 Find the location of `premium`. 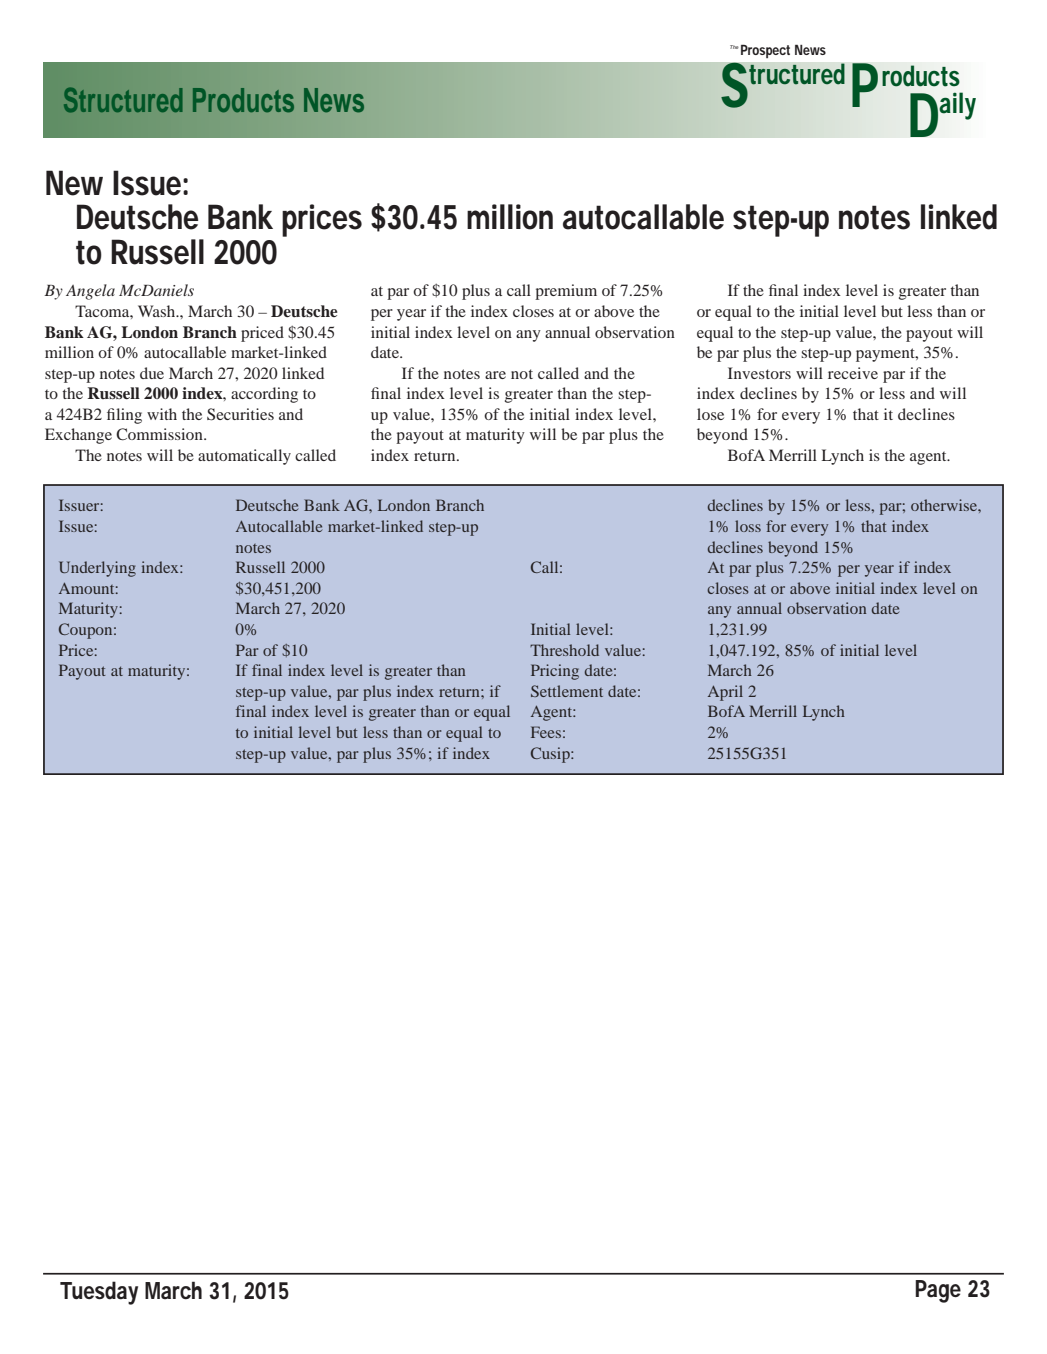

premium is located at coordinates (566, 292).
